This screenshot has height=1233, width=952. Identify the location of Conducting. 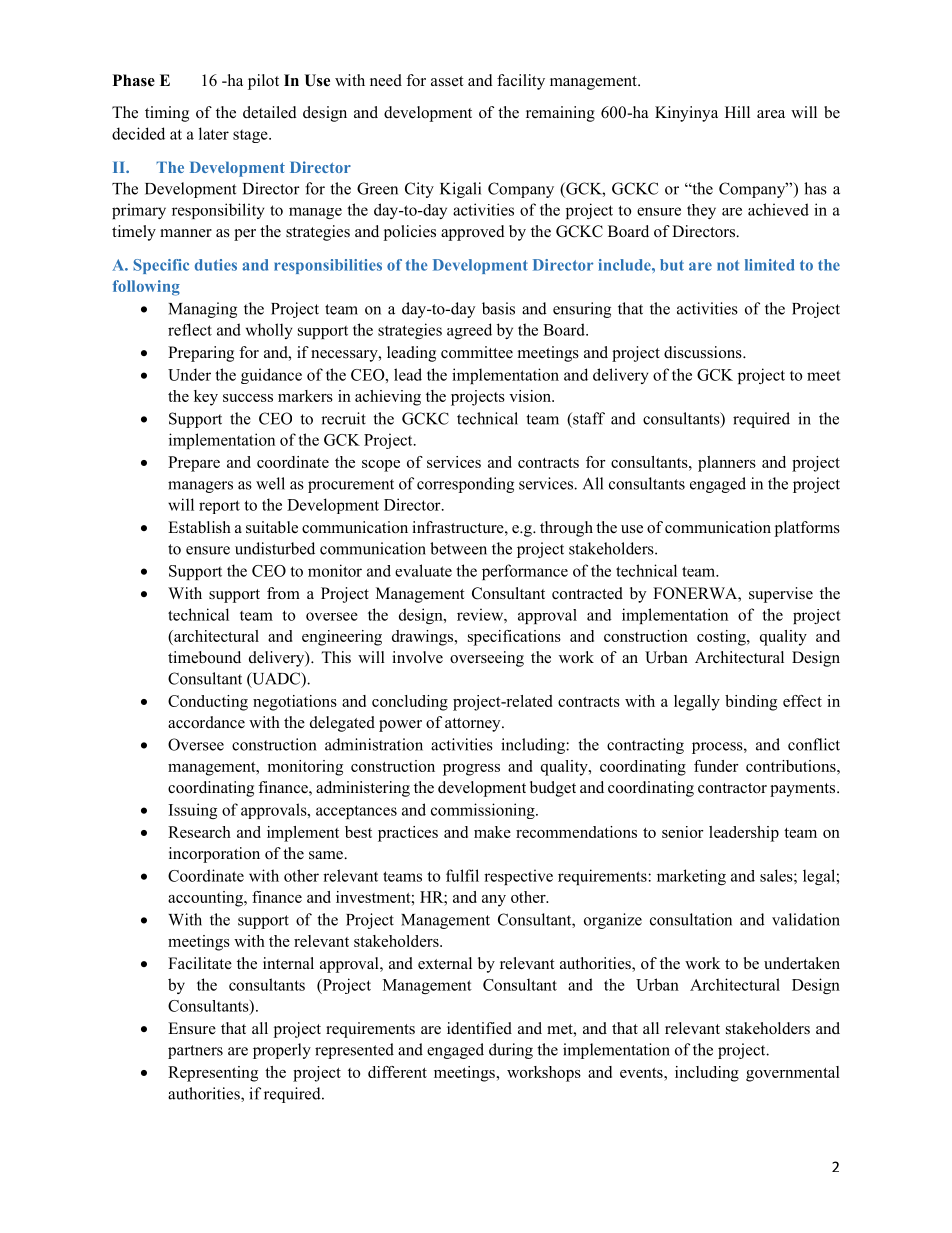
(208, 703).
